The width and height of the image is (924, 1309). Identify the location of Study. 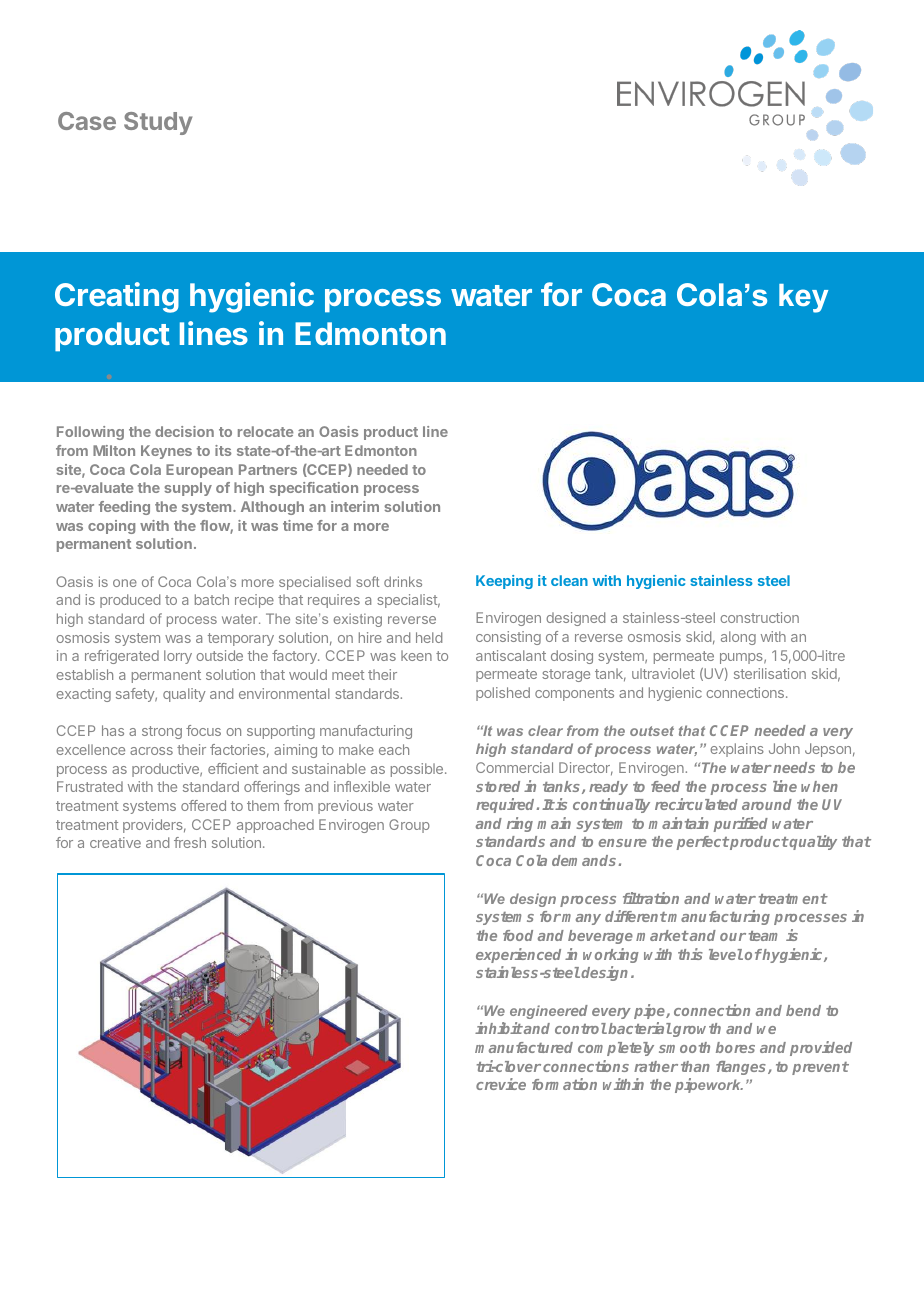
(158, 123).
